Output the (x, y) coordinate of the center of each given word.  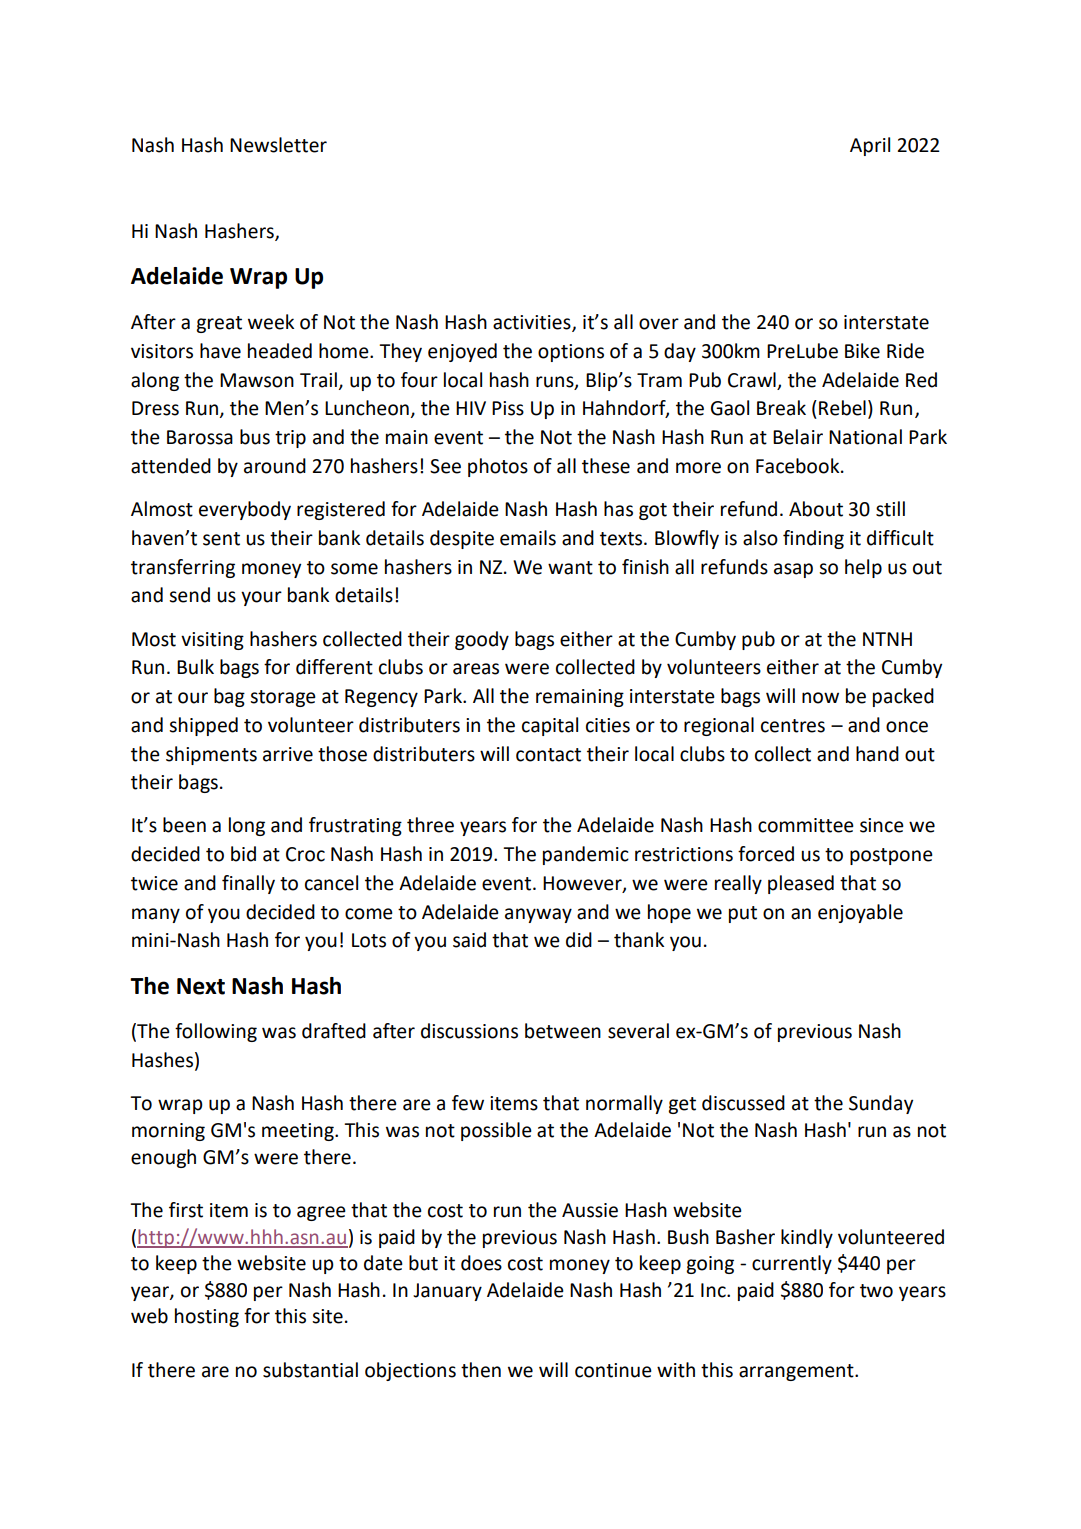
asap (793, 570)
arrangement (797, 1372)
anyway (538, 915)
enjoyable (860, 913)
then (481, 1370)
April (870, 146)
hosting (207, 1317)
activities (533, 323)
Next (201, 986)
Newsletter (278, 145)
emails (528, 538)
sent (221, 539)
